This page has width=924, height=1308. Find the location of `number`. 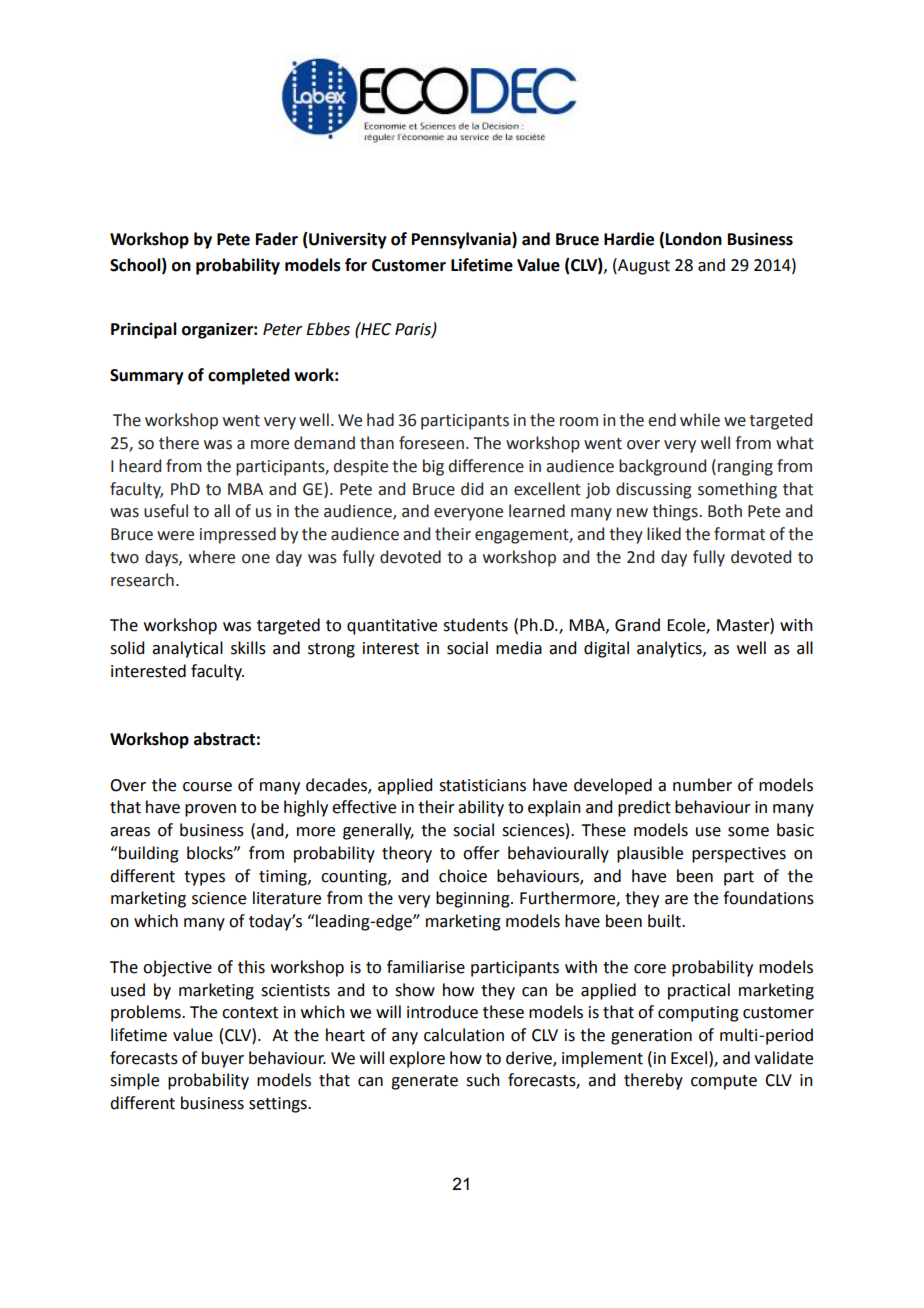

number is located at coordinates (702, 785).
